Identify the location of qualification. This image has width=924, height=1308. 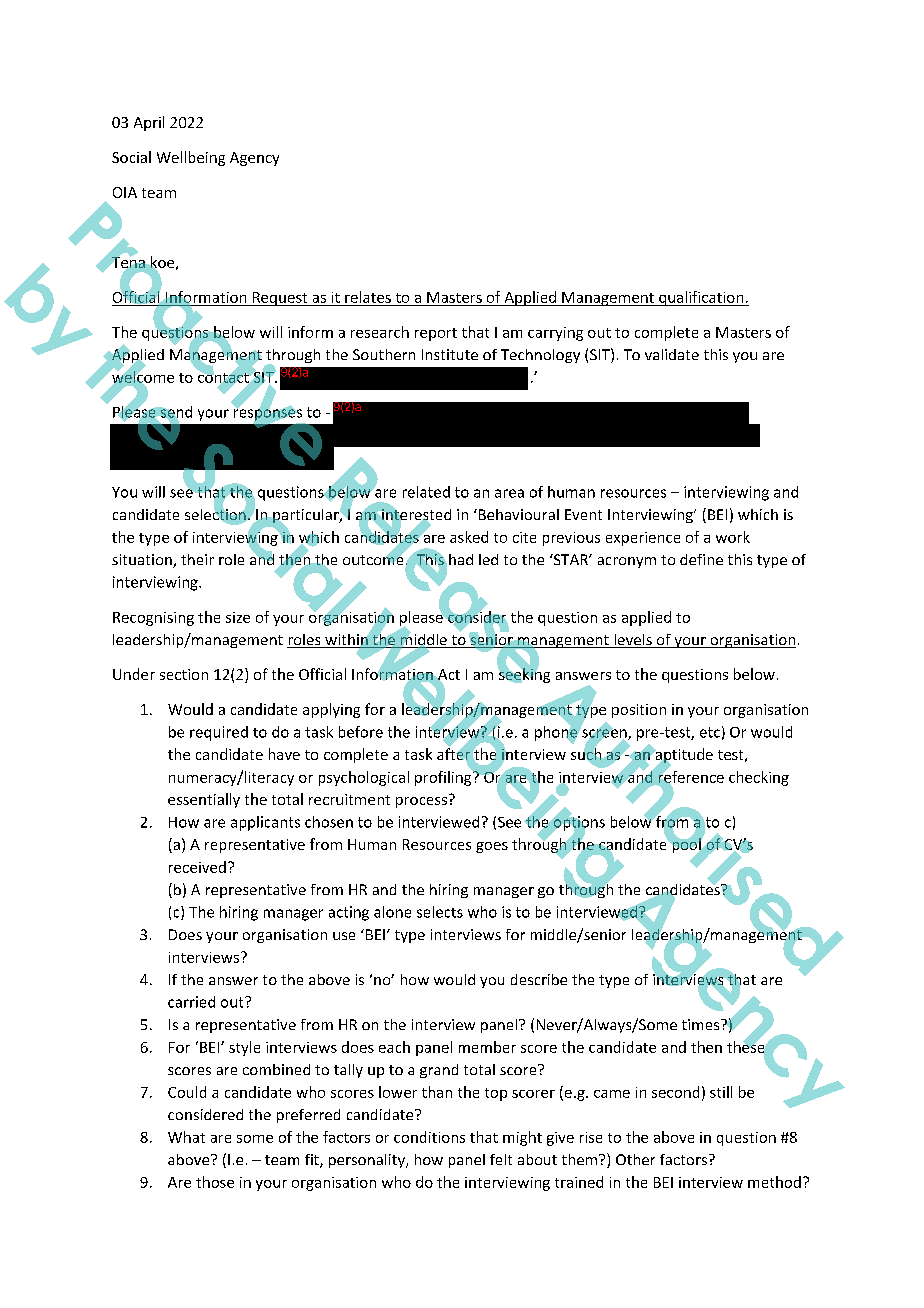
(701, 298).
